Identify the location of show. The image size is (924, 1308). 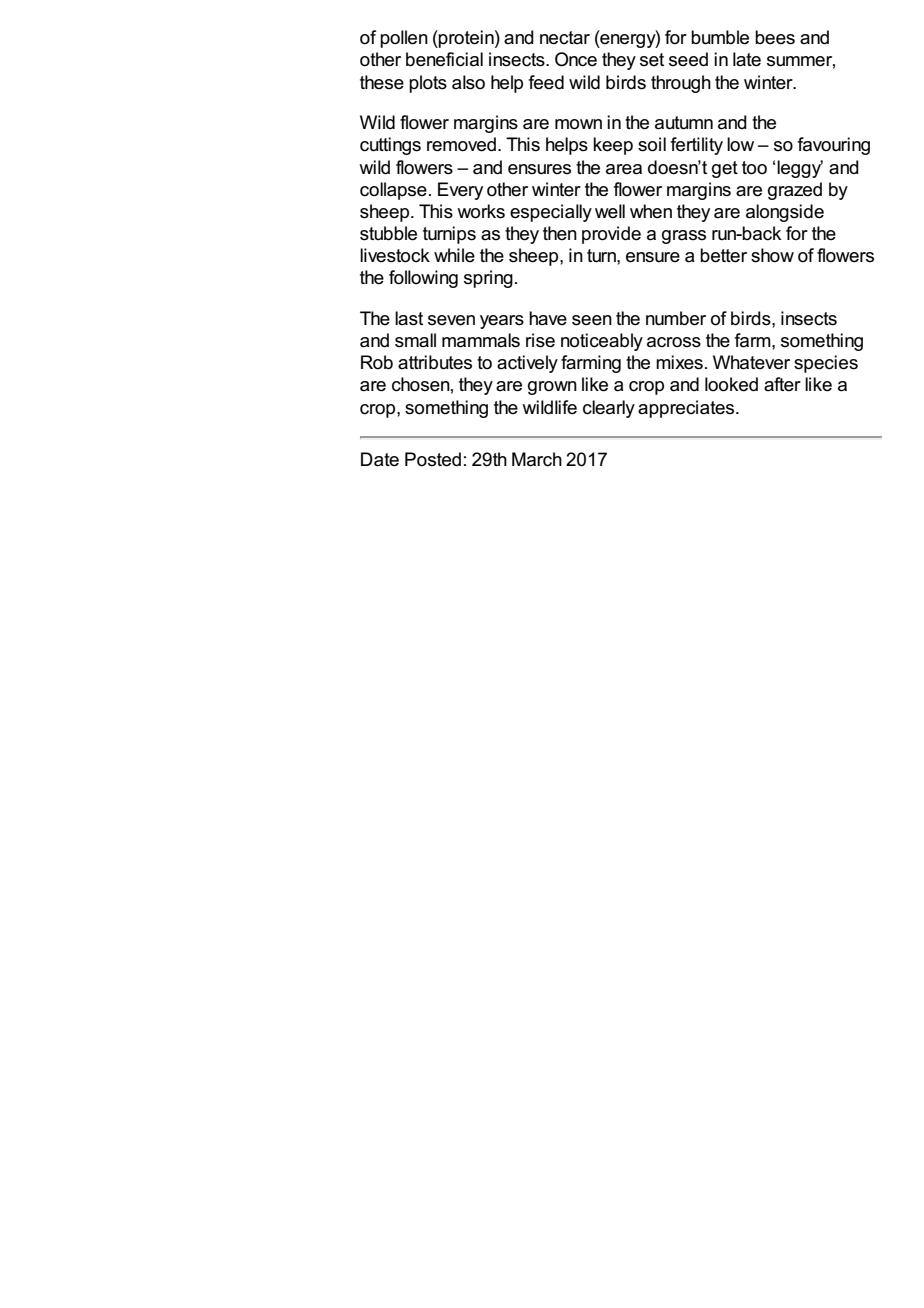
(772, 255).
